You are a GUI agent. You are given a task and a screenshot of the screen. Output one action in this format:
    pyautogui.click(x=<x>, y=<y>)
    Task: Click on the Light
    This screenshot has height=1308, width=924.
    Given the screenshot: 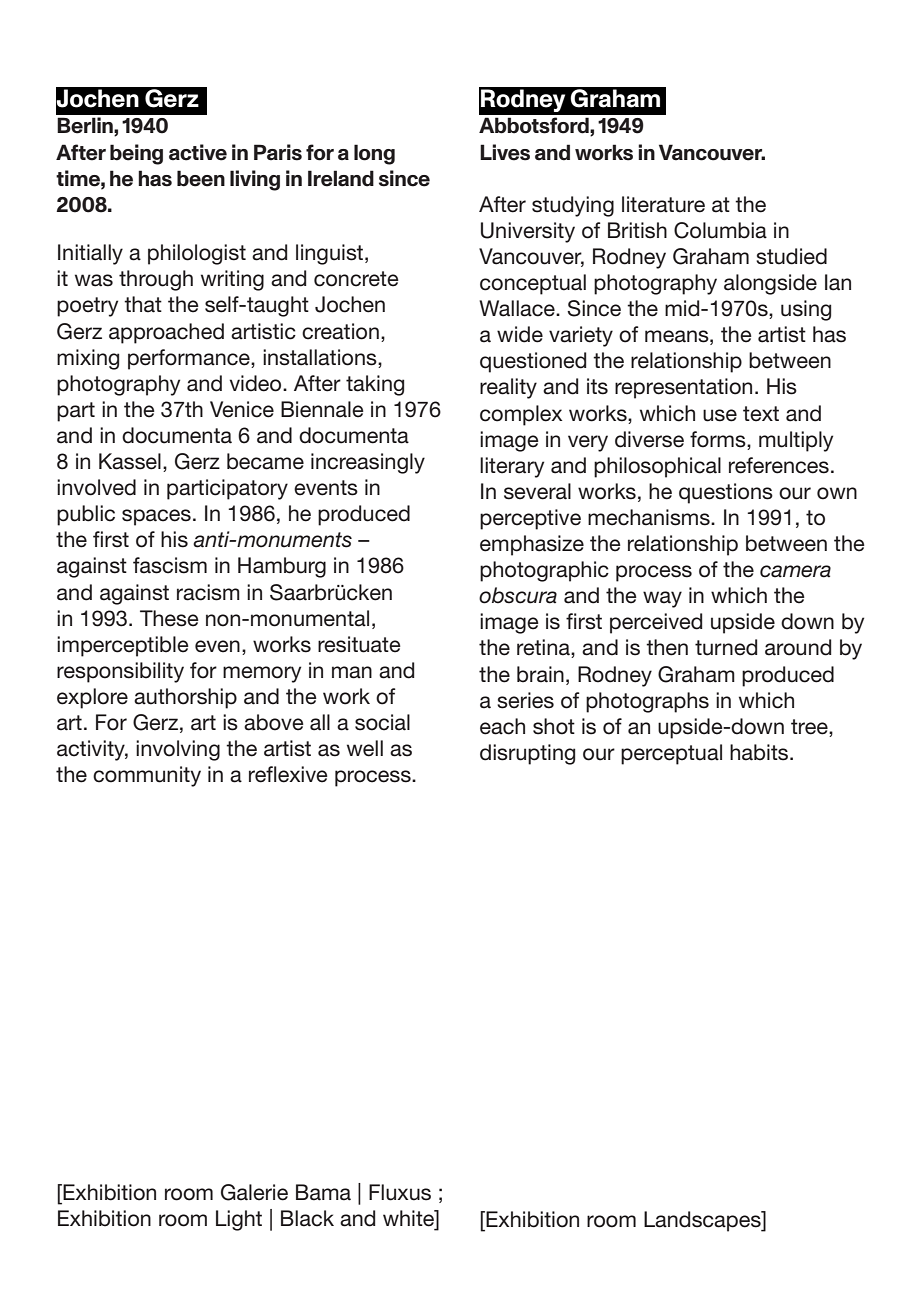 What is the action you would take?
    pyautogui.click(x=239, y=1220)
